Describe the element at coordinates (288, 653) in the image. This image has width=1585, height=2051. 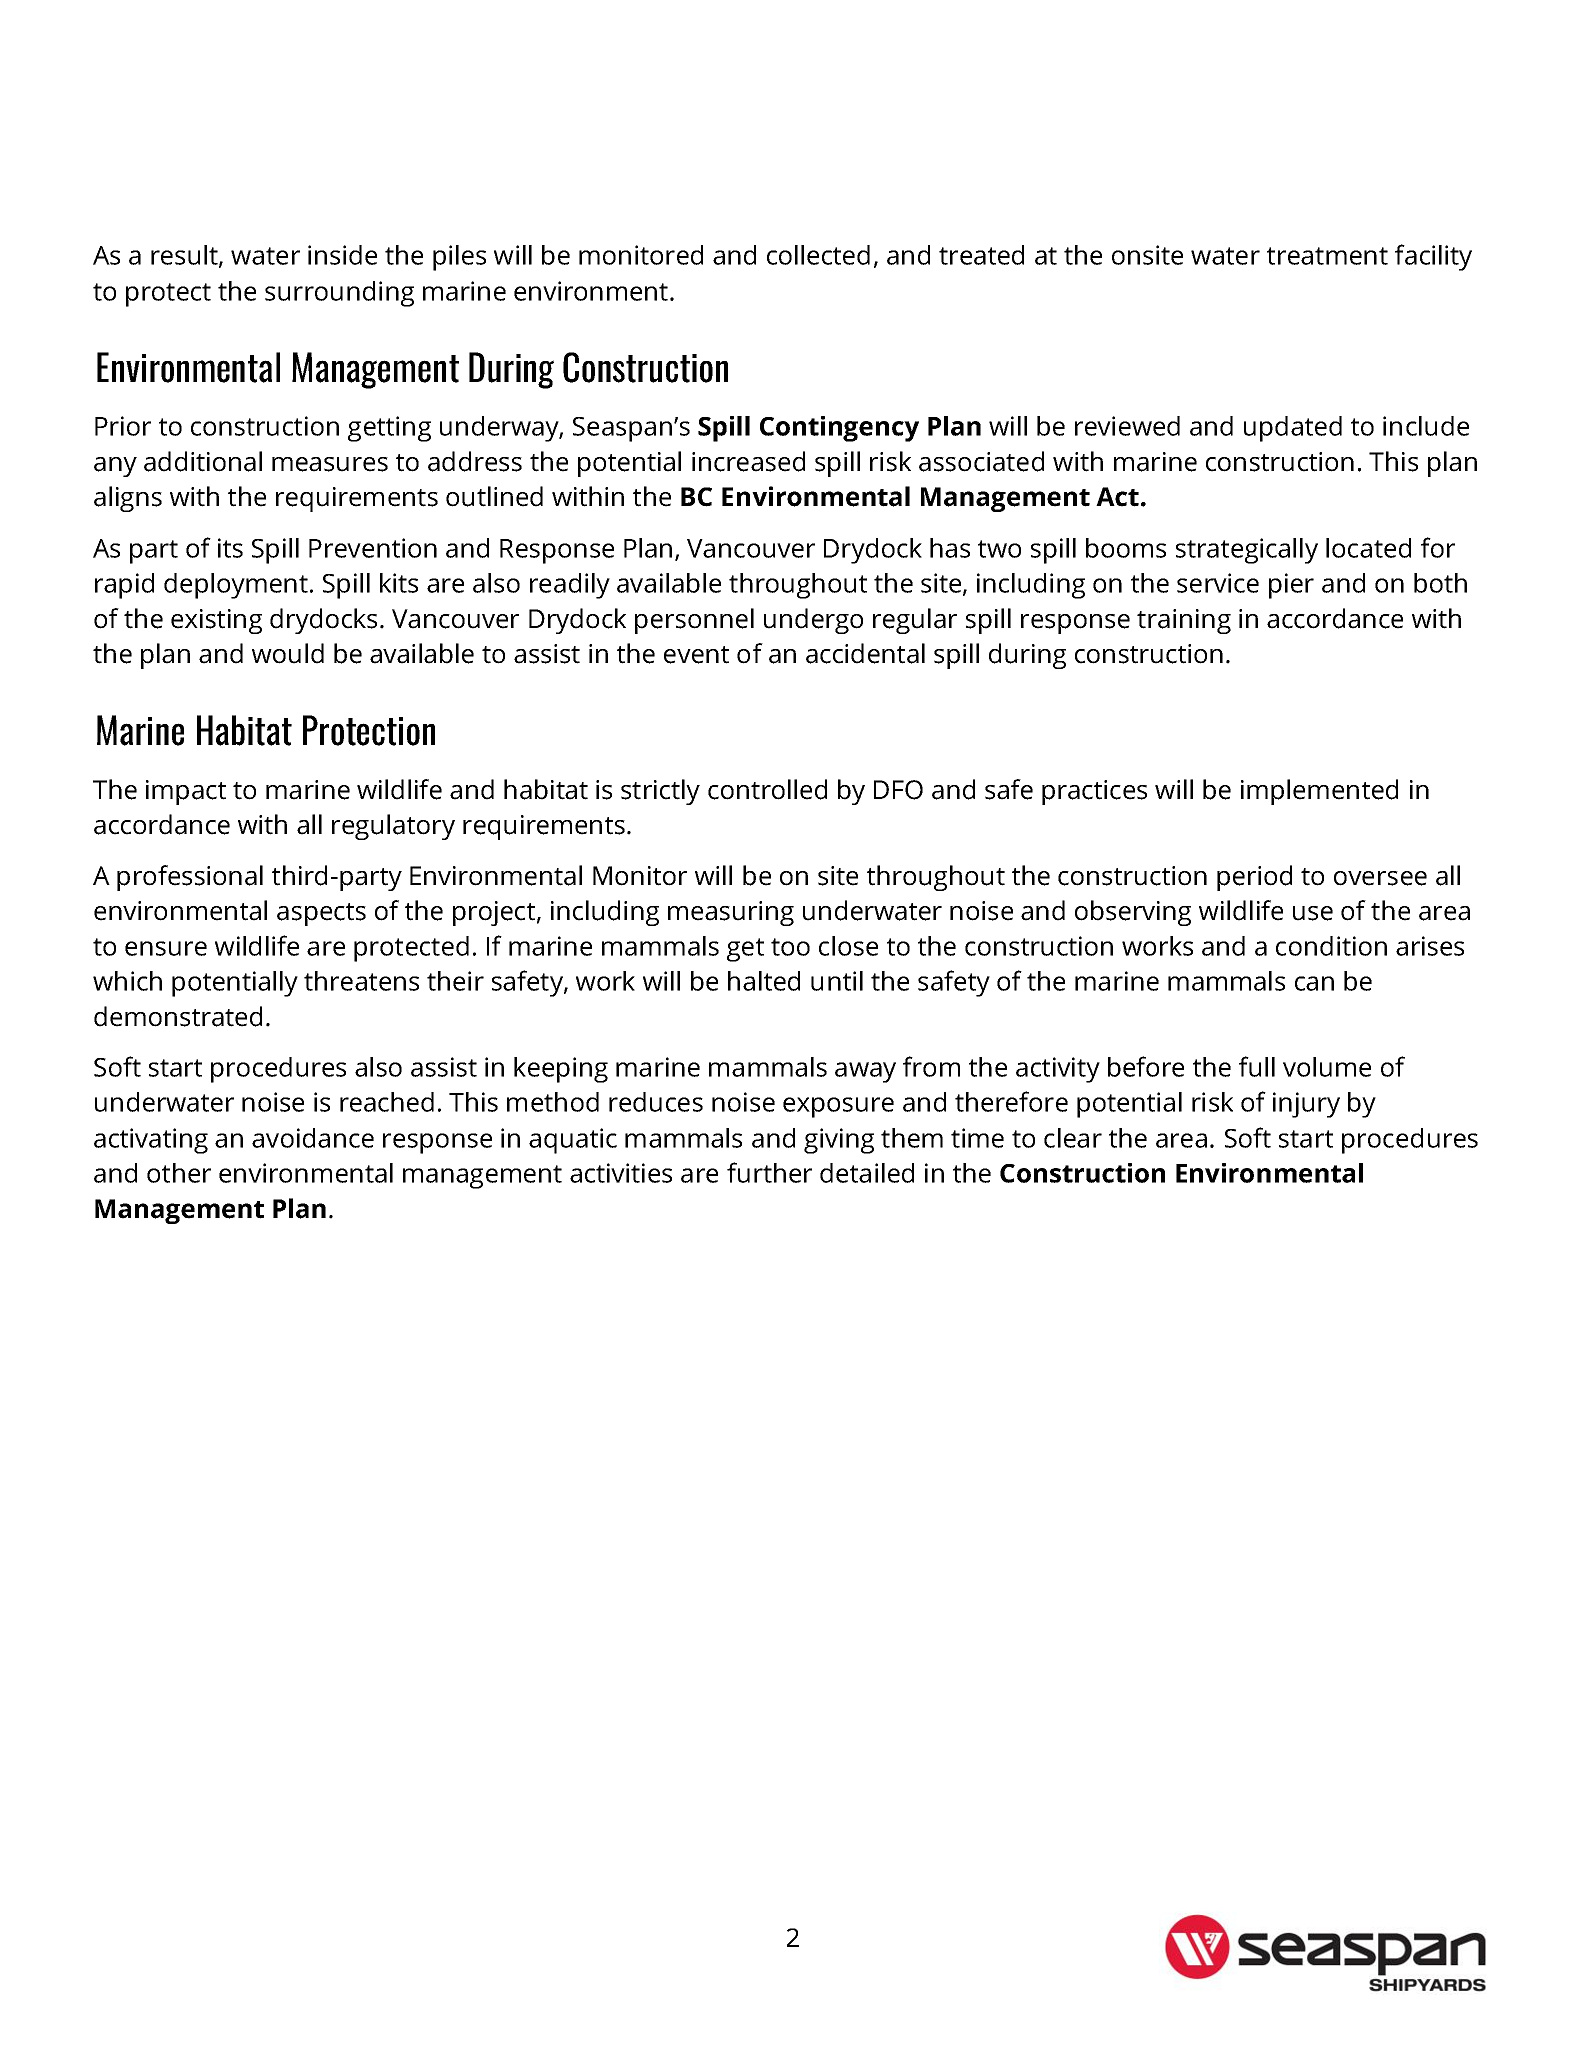
I see `would` at that location.
